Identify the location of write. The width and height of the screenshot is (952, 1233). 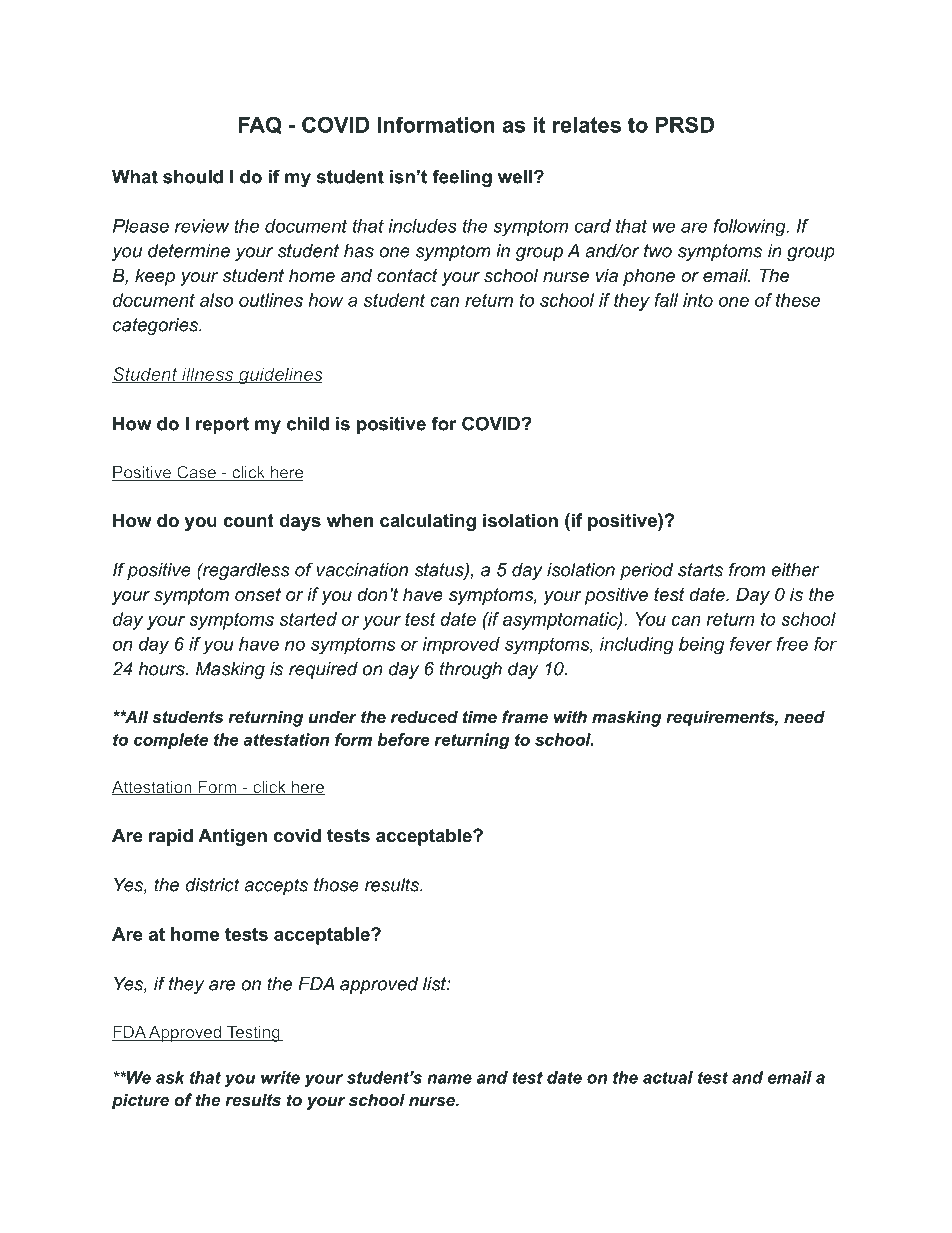
(280, 1077).
